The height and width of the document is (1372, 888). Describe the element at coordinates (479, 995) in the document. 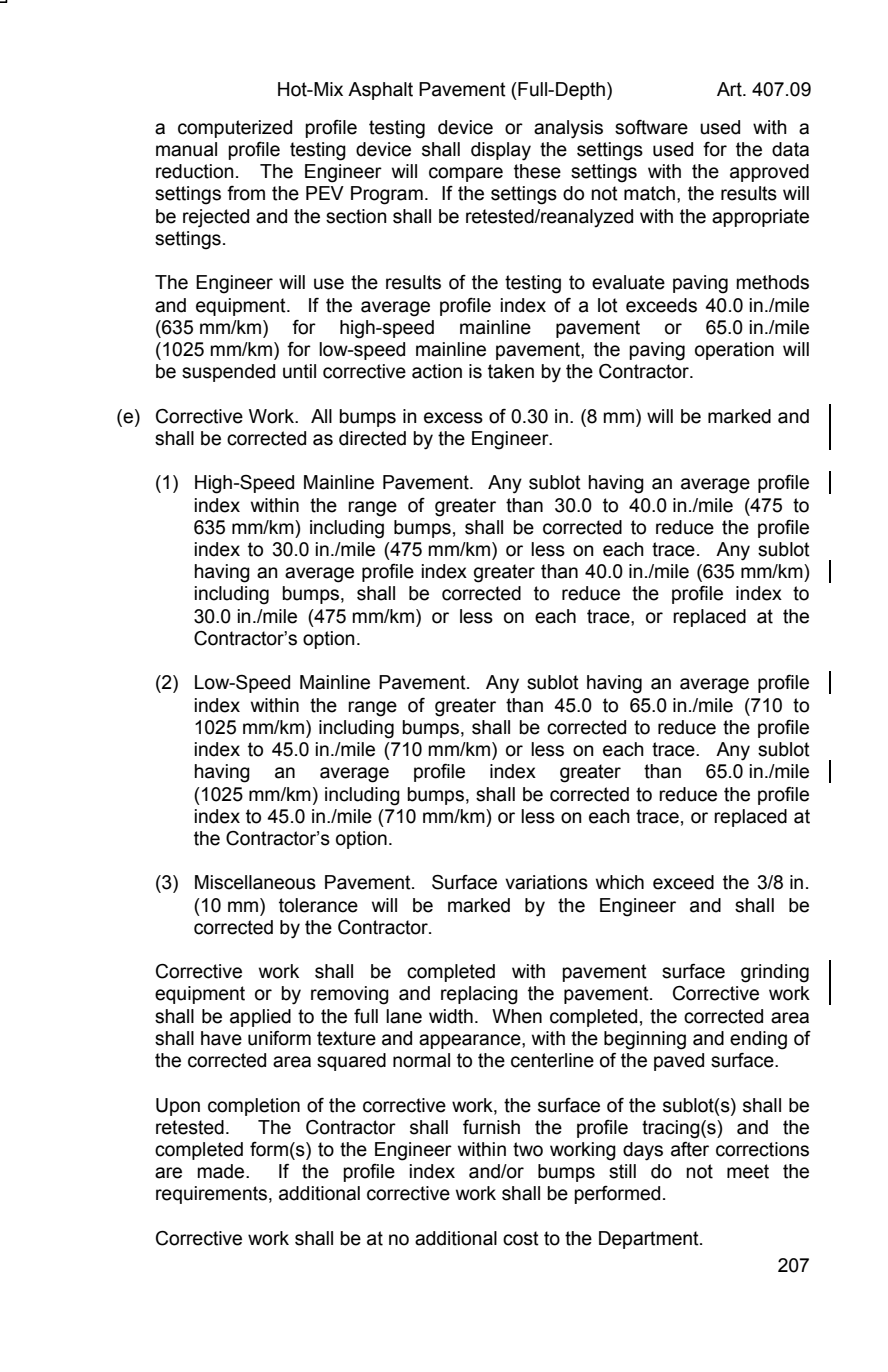

I see `replacing` at that location.
